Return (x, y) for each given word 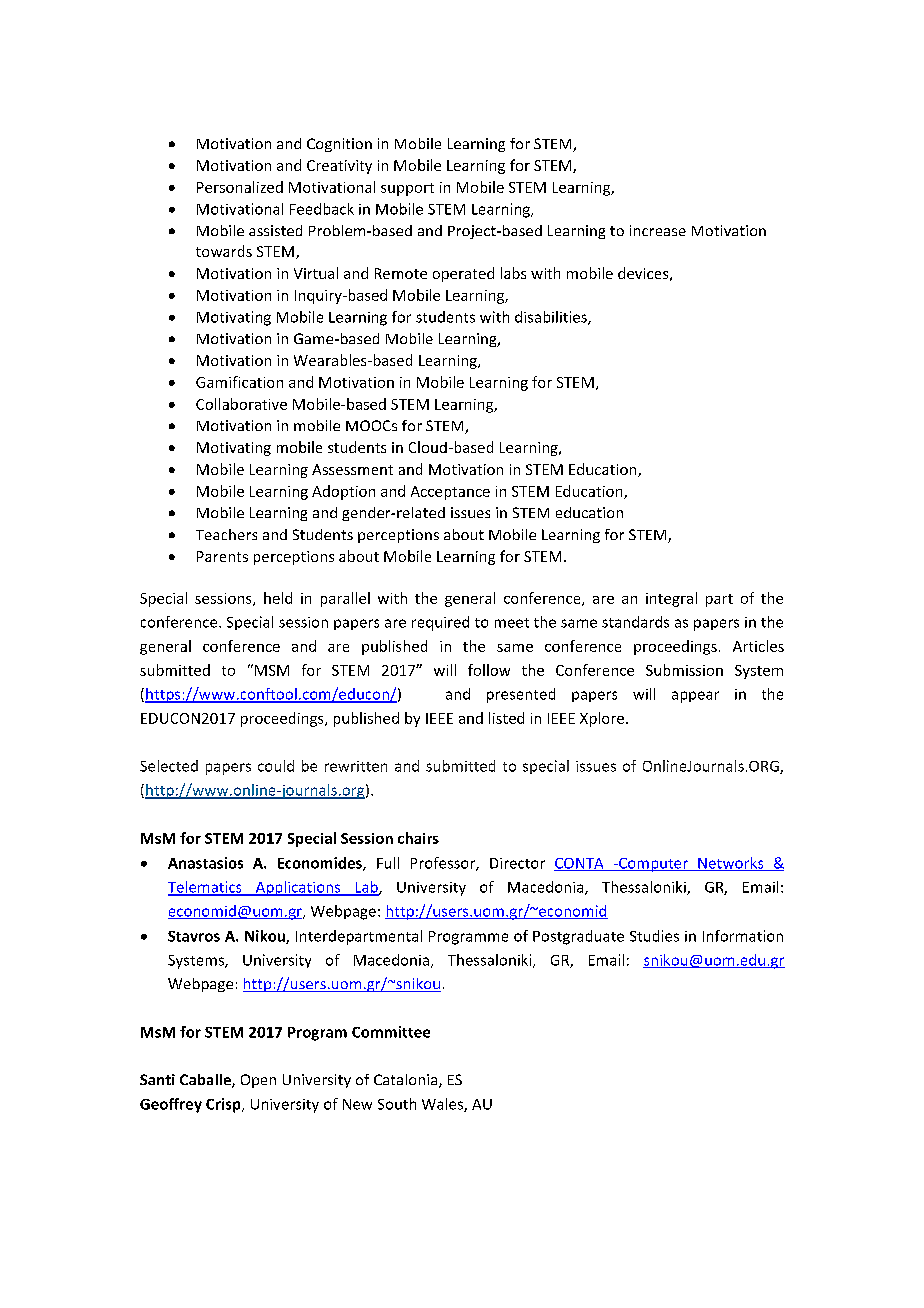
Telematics (206, 888)
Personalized (240, 187)
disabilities (552, 318)
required (440, 623)
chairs (418, 838)
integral (671, 599)
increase (658, 230)
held (278, 598)
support (407, 189)
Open (258, 1081)
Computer (653, 865)
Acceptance (450, 493)
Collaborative (241, 404)
